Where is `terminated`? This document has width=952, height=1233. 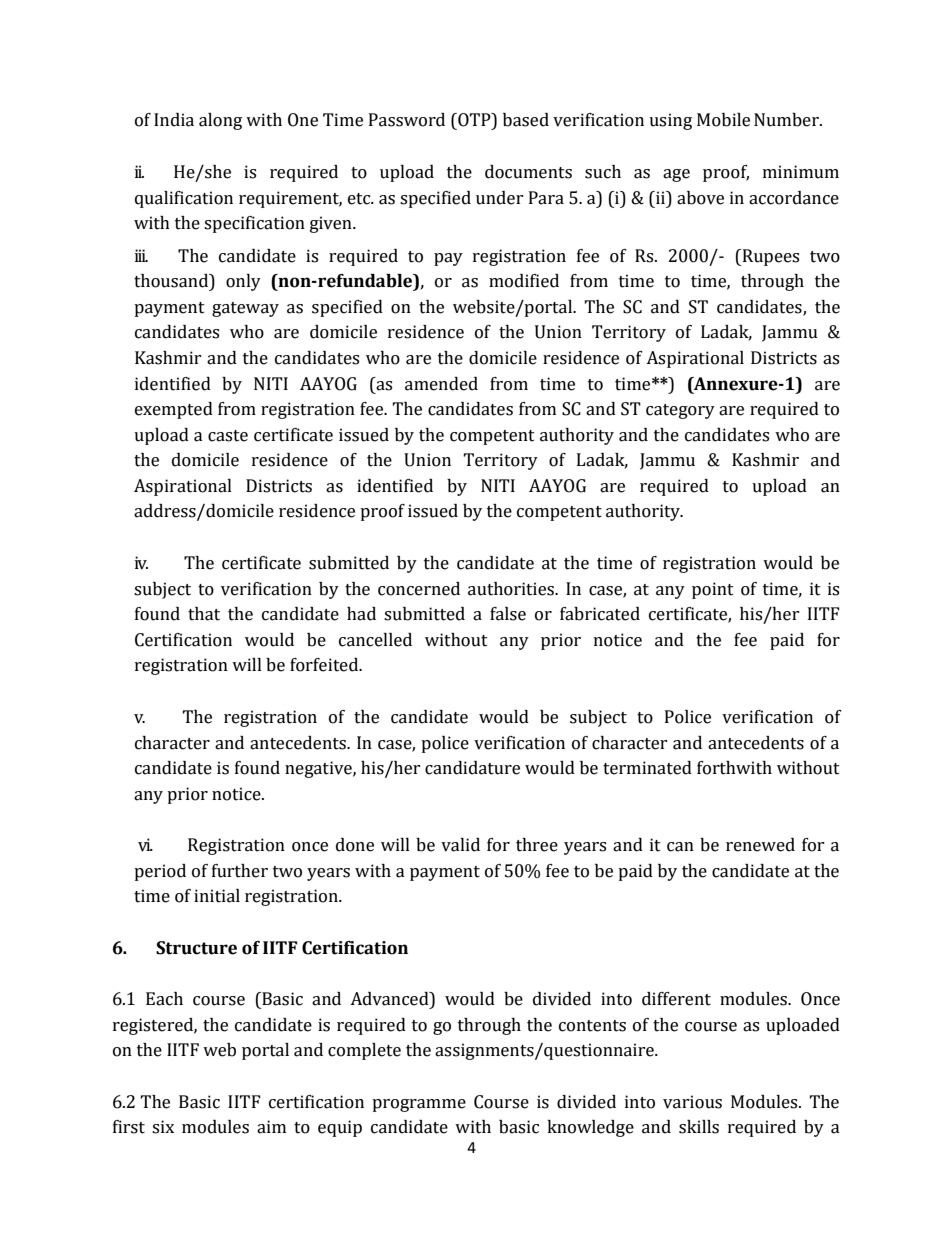 terminated is located at coordinates (647, 768).
